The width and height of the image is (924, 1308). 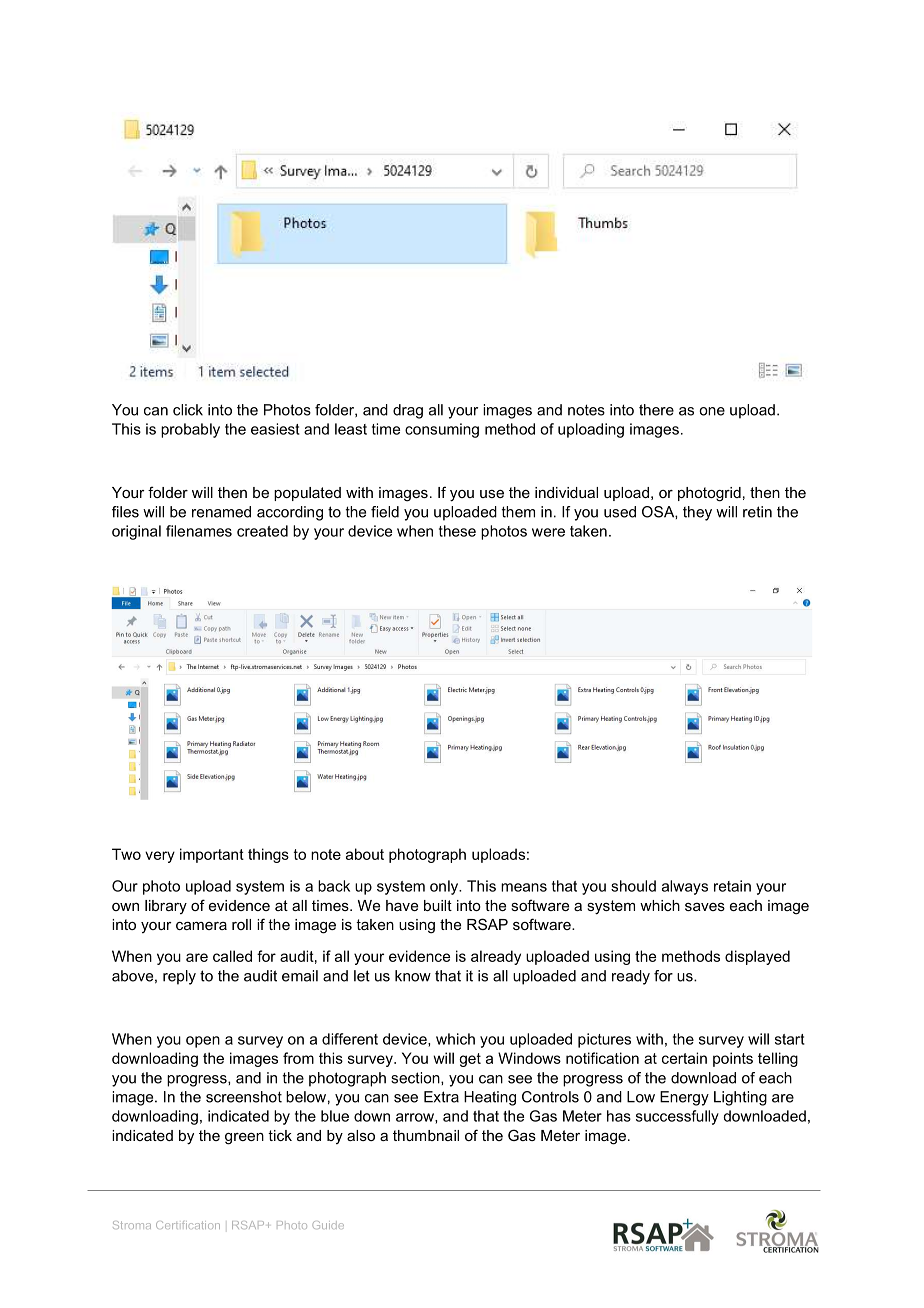 What do you see at coordinates (712, 411) in the image?
I see `one` at bounding box center [712, 411].
